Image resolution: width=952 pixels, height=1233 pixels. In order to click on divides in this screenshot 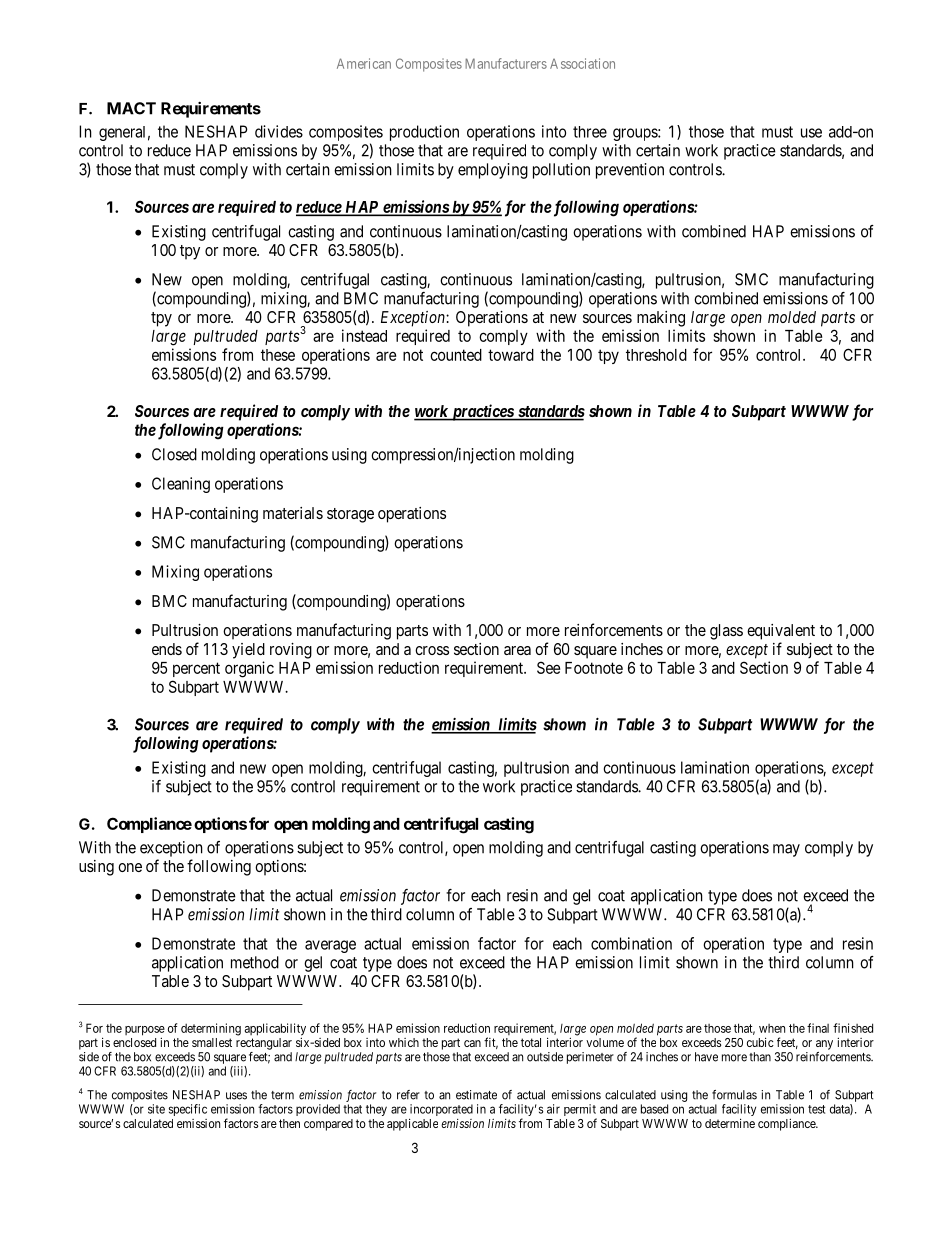, I will do `click(279, 131)`.
